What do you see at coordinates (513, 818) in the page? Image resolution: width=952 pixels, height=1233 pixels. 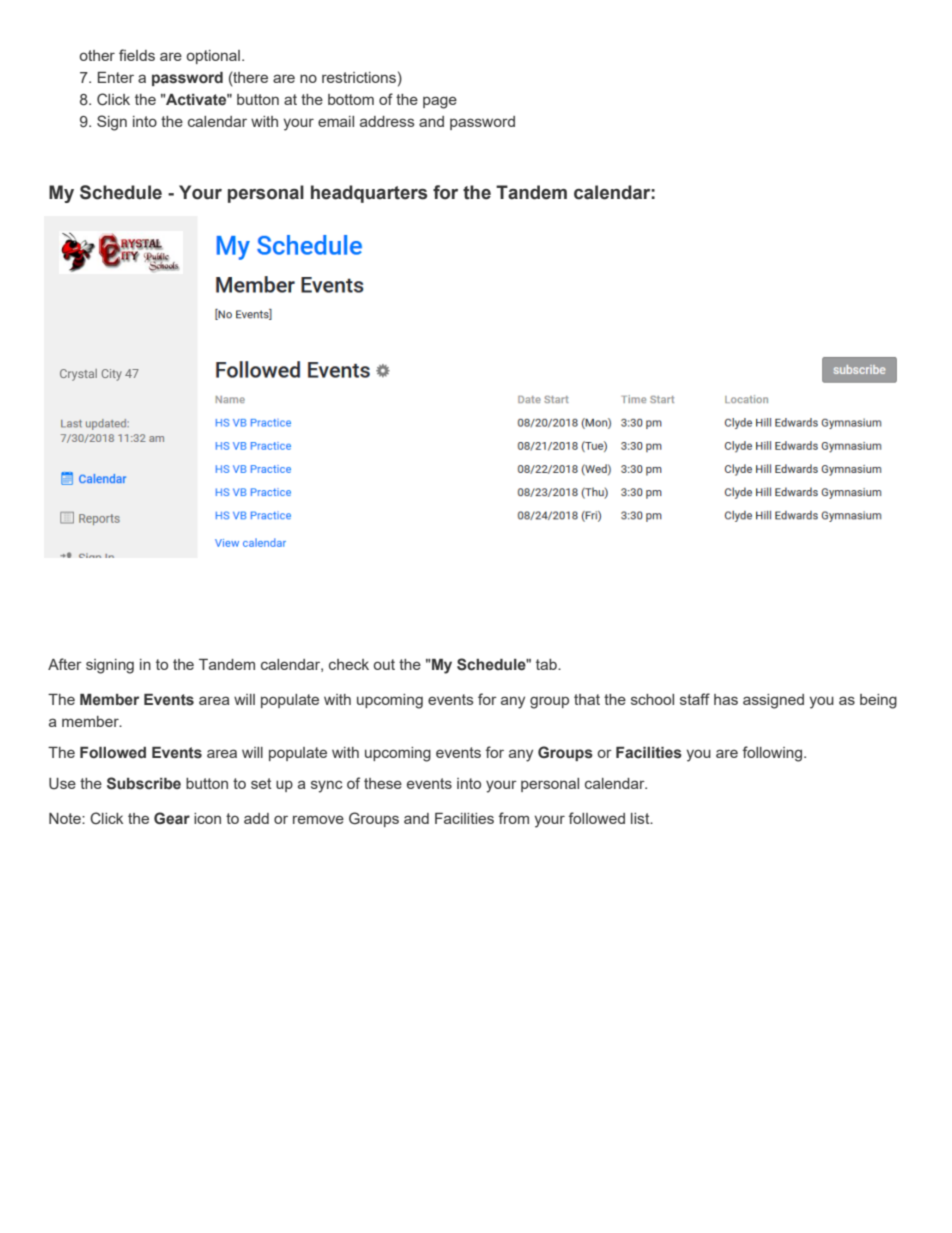 I see `from` at bounding box center [513, 818].
